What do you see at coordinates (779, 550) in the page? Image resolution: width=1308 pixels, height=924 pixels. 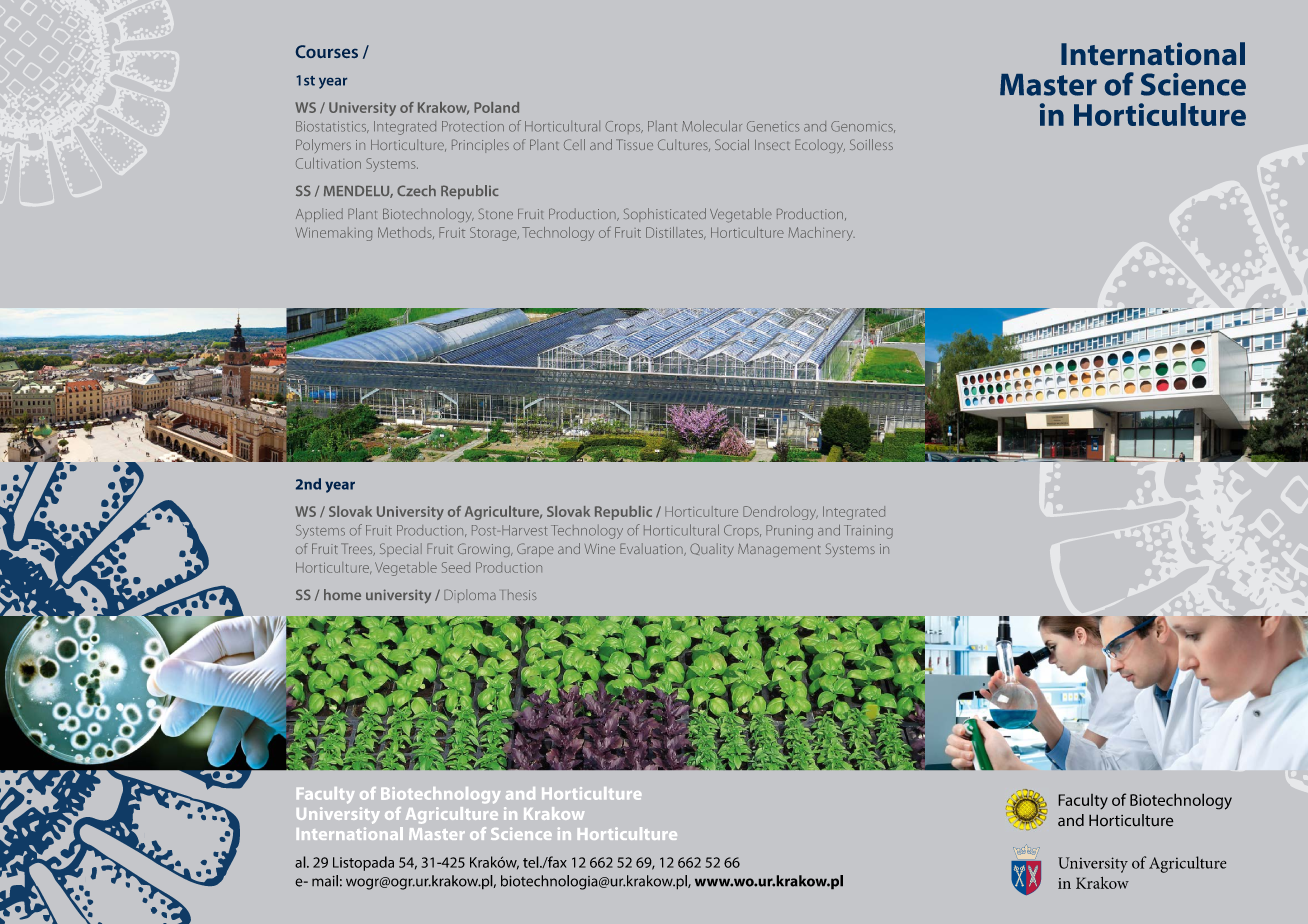 I see `Management` at bounding box center [779, 550].
